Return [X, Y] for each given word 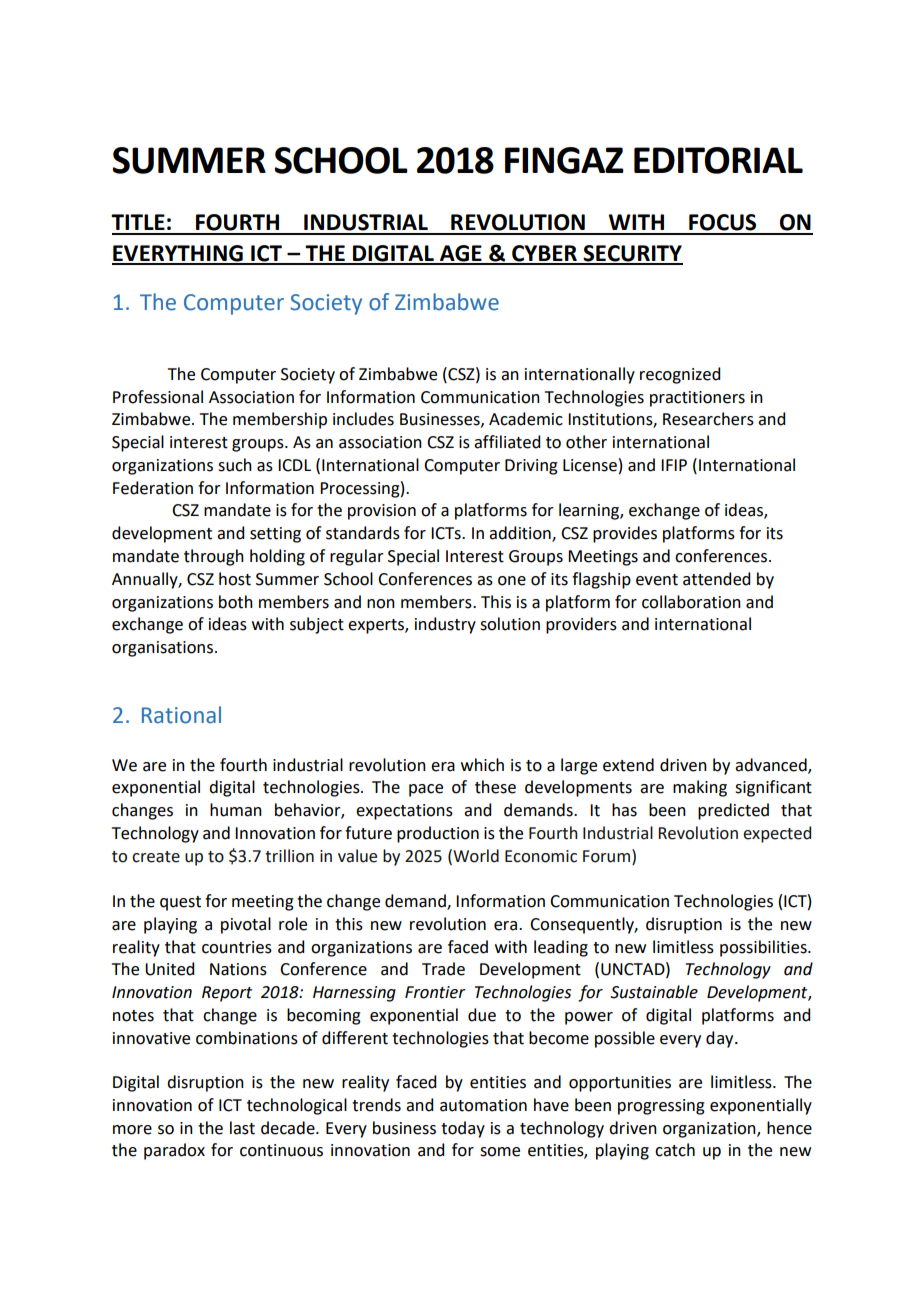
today [463, 1129]
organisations [162, 649]
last [242, 1128]
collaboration [691, 602]
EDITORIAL [718, 160]
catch [675, 1150]
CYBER [544, 254]
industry [445, 625]
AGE [461, 254]
